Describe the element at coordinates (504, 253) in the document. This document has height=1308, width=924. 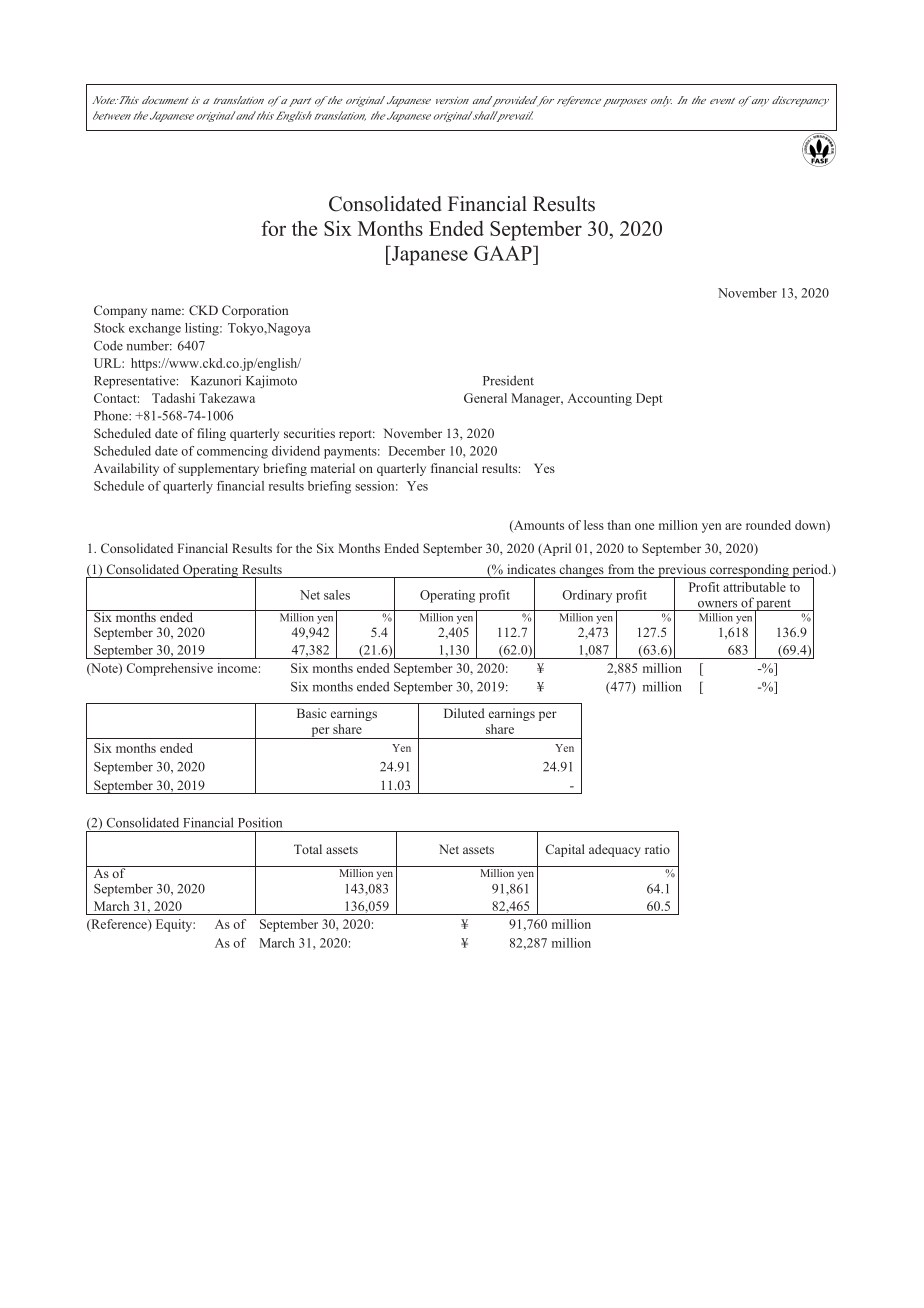
I see `GAAP` at that location.
